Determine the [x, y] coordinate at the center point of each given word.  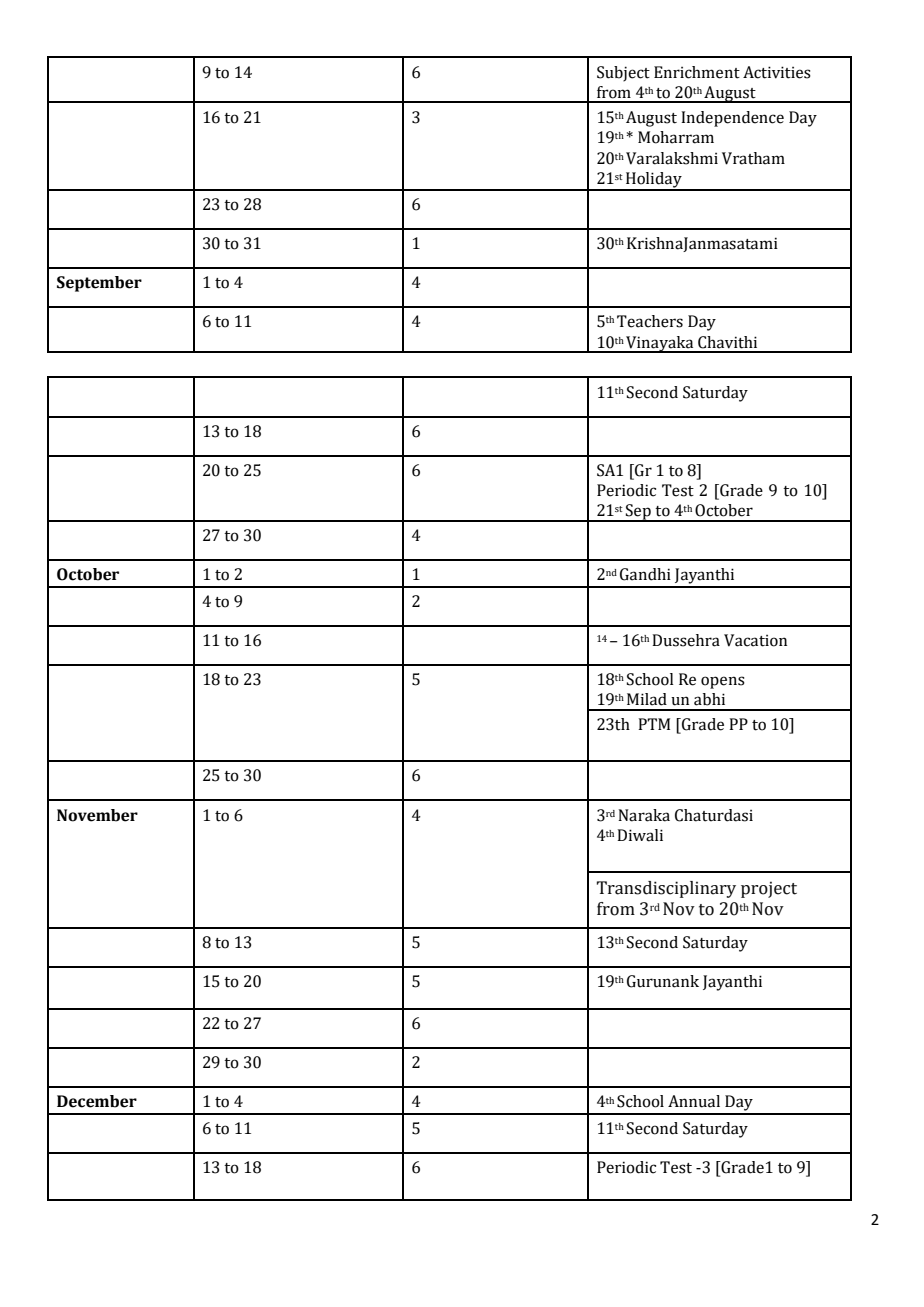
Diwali [640, 835]
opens [723, 682]
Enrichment [697, 72]
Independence [732, 119]
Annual [694, 1101]
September [99, 284]
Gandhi [645, 574]
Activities [777, 72]
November [97, 815]
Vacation [755, 640]
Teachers [650, 321]
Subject [623, 74]
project [769, 889]
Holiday [654, 181]
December [97, 1101]
